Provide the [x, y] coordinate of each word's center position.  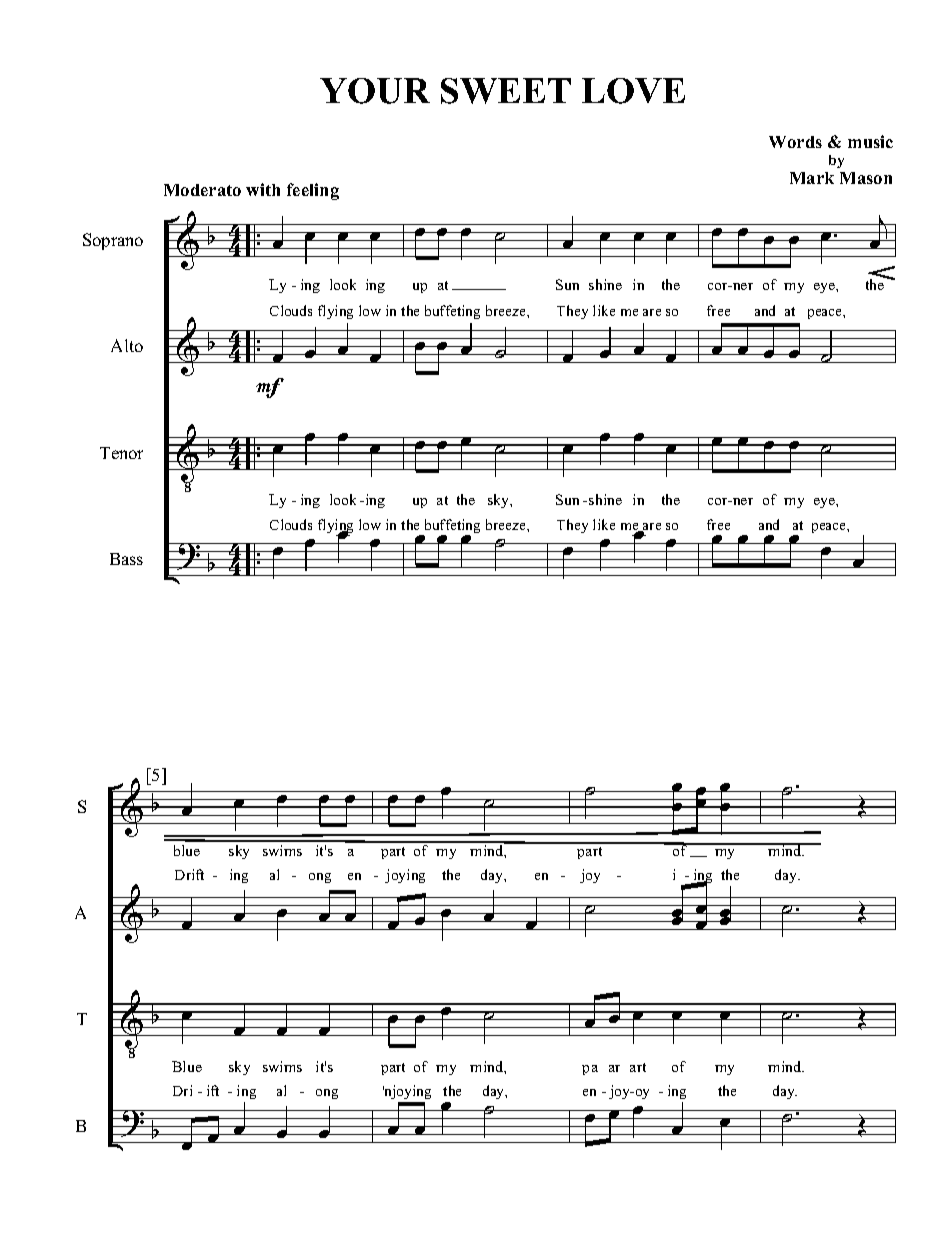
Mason [866, 178]
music [870, 141]
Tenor [121, 453]
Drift [189, 874]
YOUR [375, 91]
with [263, 189]
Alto [127, 345]
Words [795, 142]
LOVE [633, 91]
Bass [126, 559]
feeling [313, 191]
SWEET [506, 91]
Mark [812, 178]
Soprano [113, 241]
